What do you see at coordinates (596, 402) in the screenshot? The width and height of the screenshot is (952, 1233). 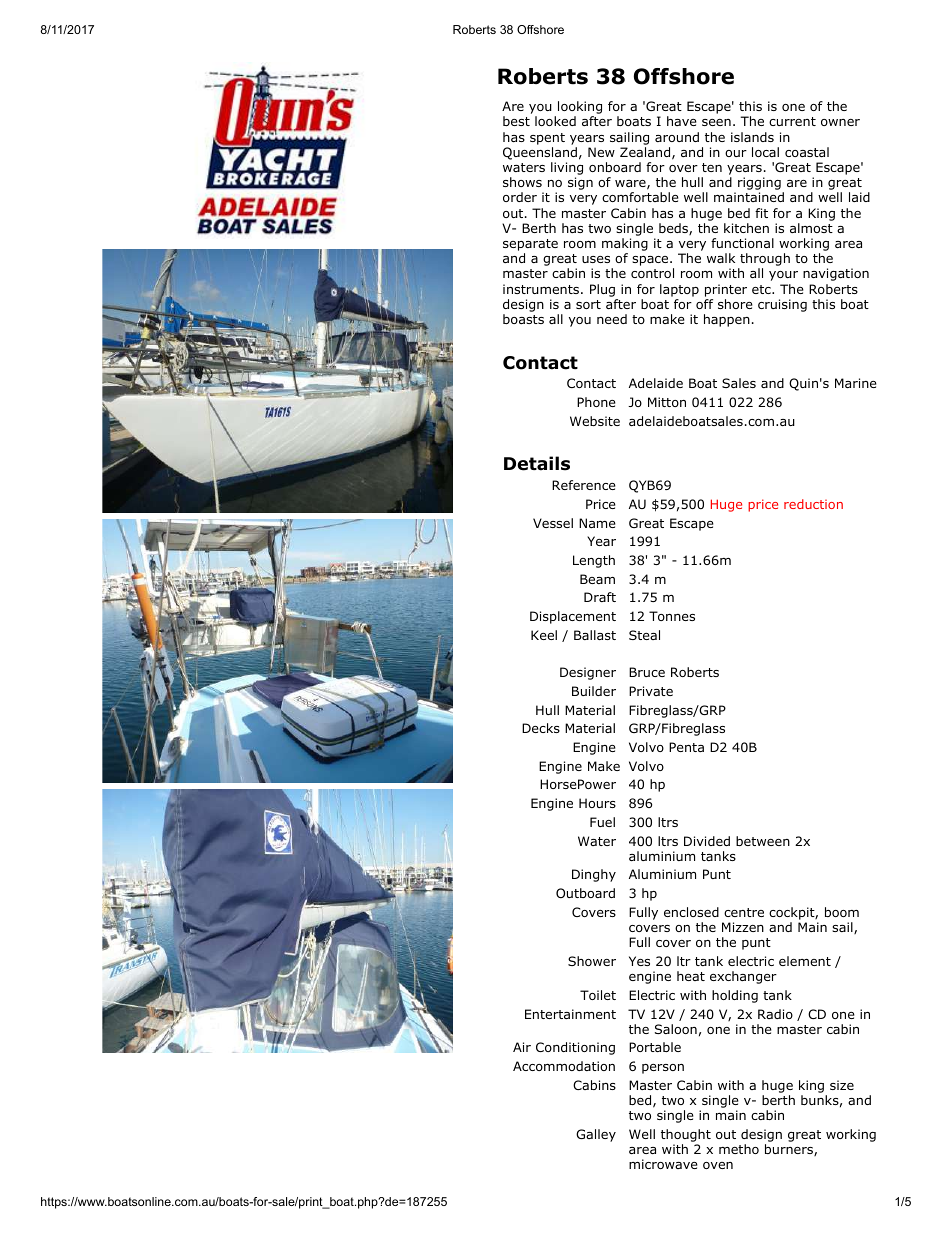 I see `Phone` at bounding box center [596, 402].
